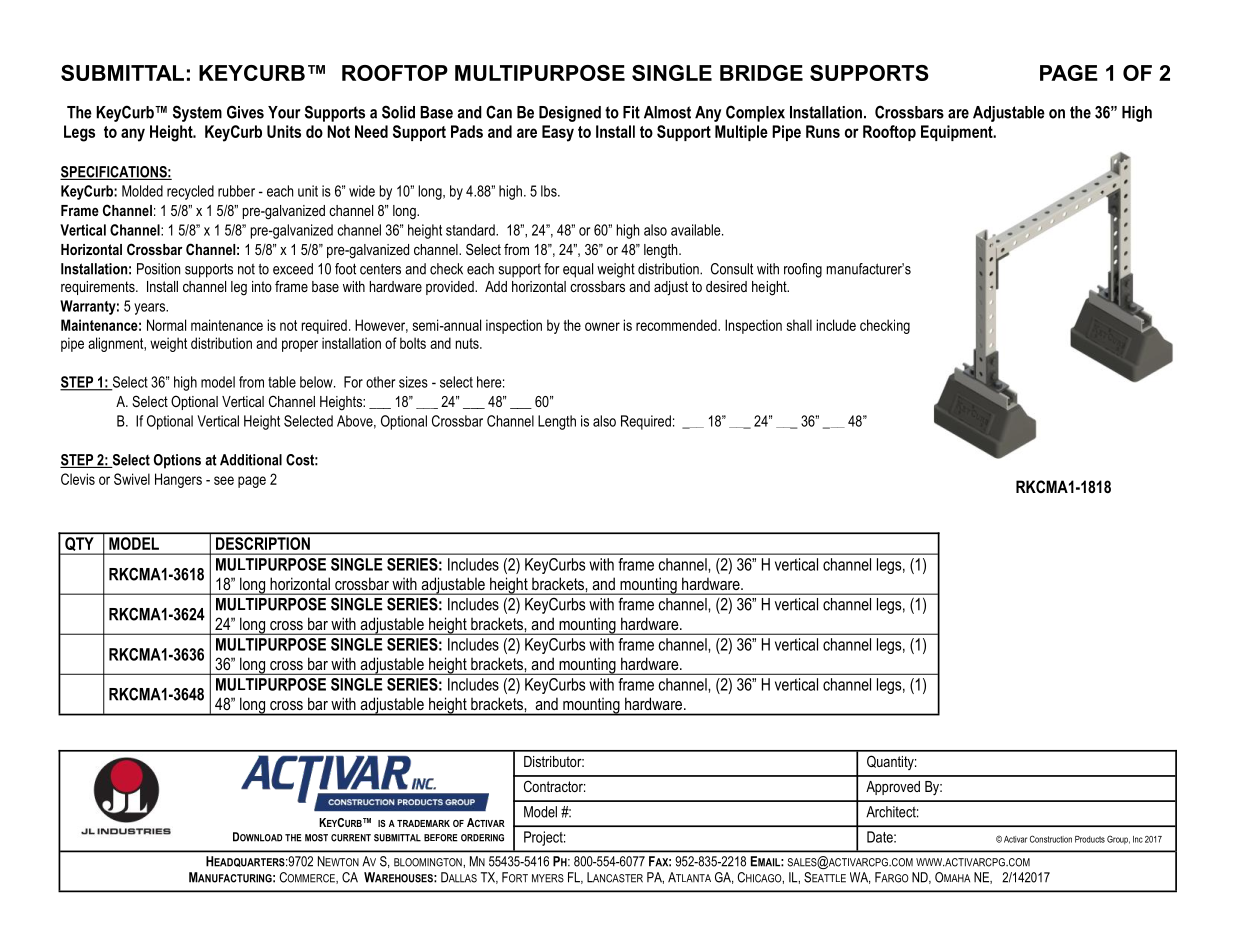  What do you see at coordinates (197, 113) in the document?
I see `System` at bounding box center [197, 113].
